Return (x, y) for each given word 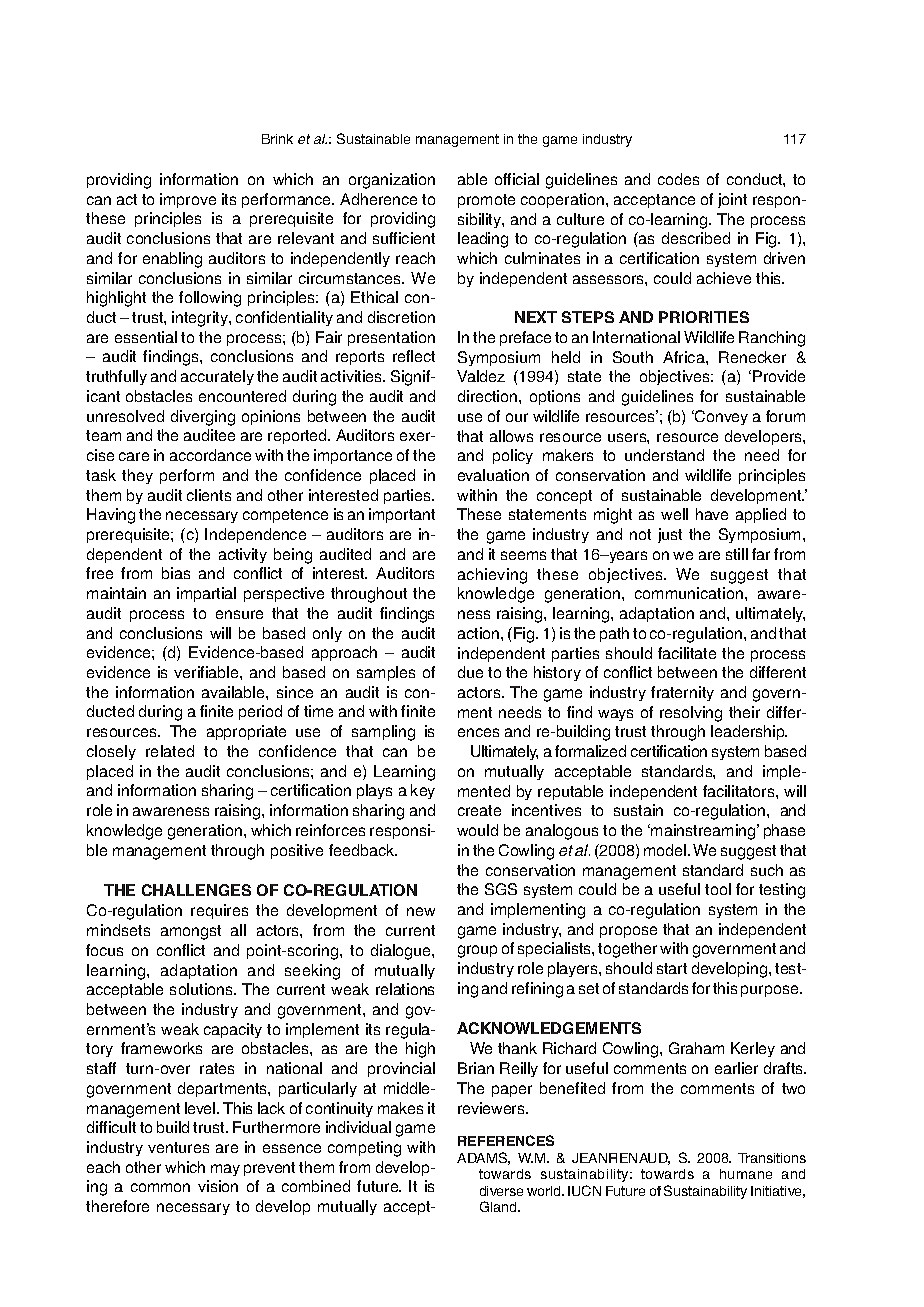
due (470, 672)
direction (489, 396)
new (421, 911)
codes (678, 179)
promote (486, 201)
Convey (720, 417)
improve (188, 200)
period (260, 712)
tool (718, 889)
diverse (501, 1191)
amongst (191, 932)
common (160, 1187)
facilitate (687, 653)
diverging (203, 418)
